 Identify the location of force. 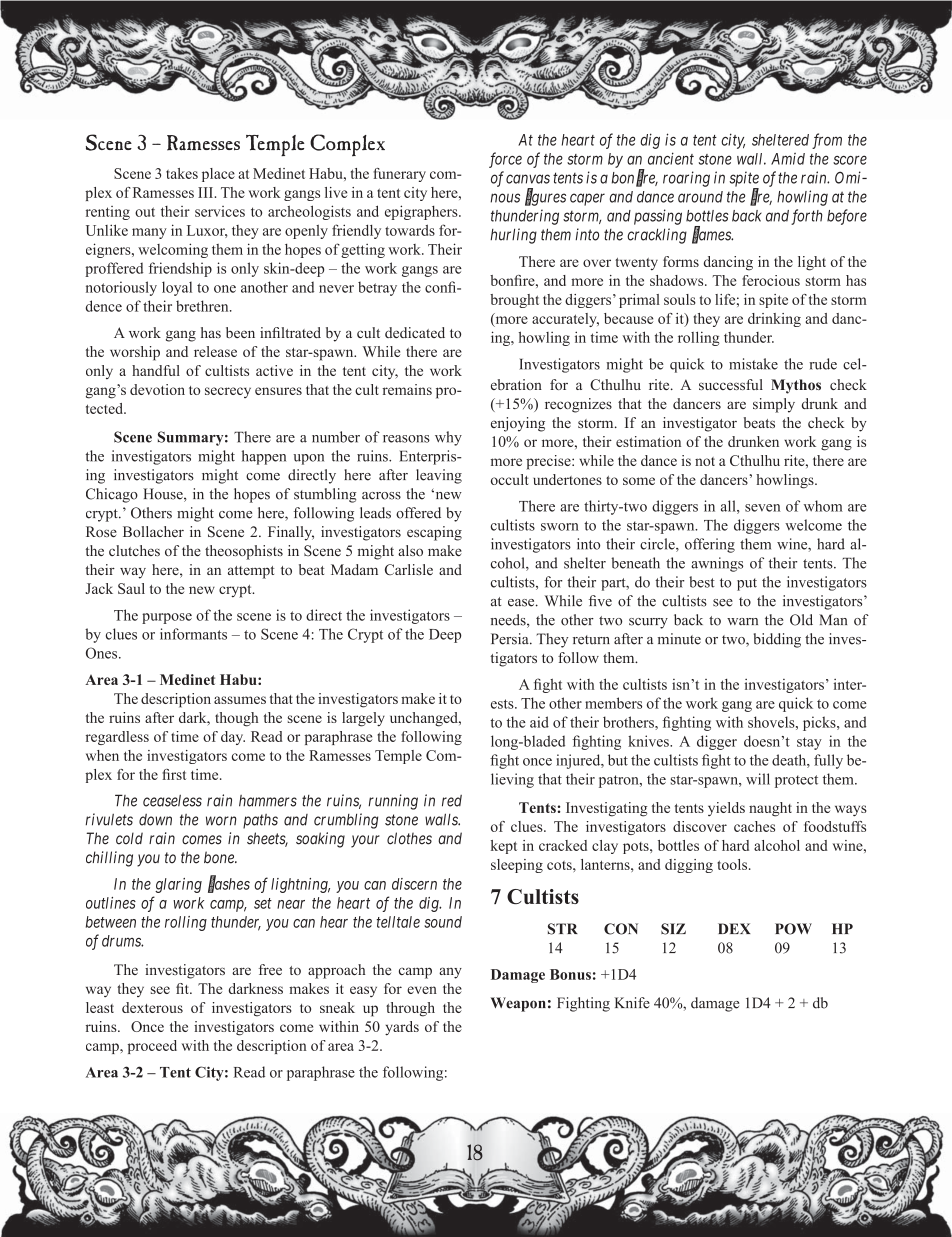
(505, 160).
